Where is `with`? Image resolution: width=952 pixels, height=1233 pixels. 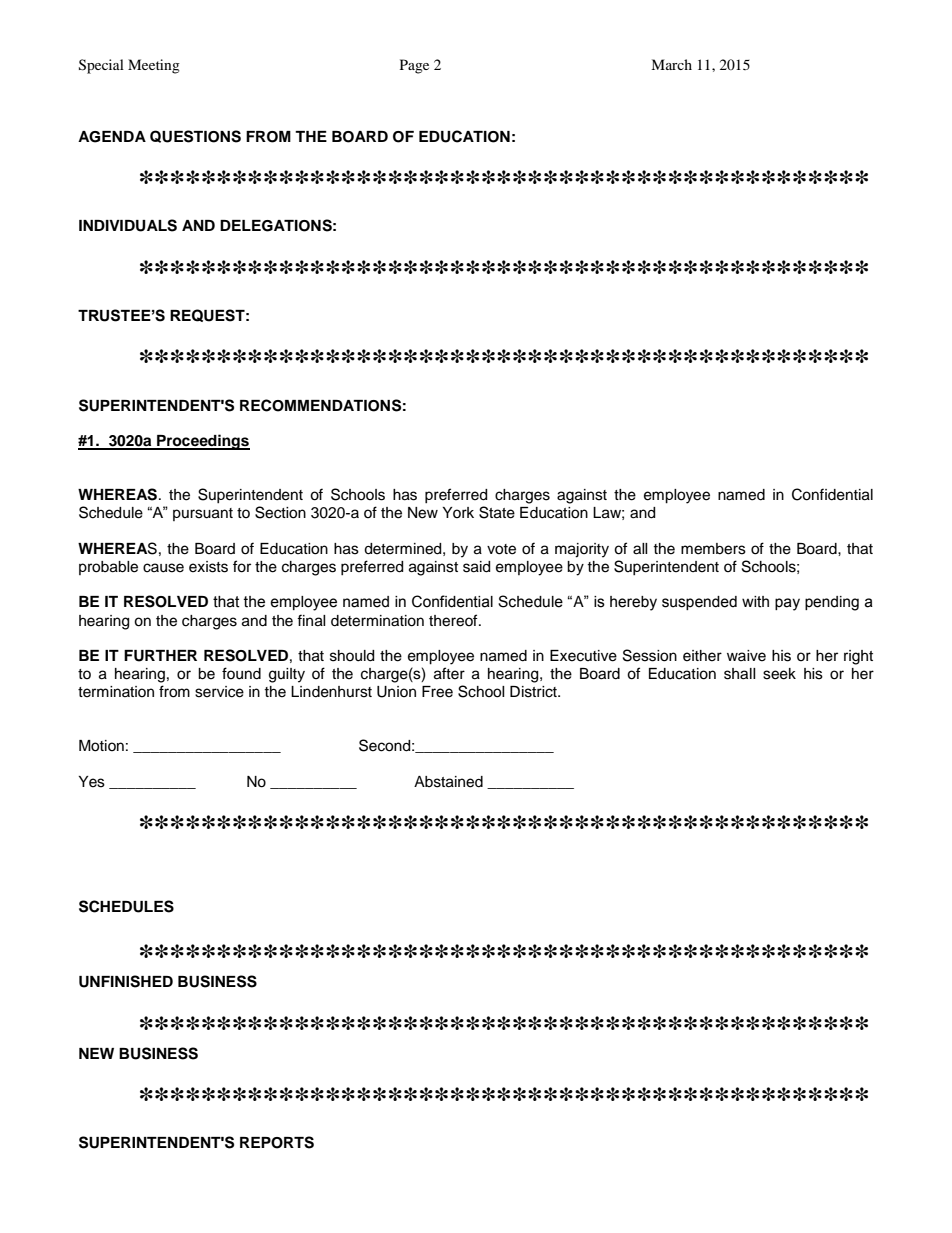
with is located at coordinates (755, 602).
